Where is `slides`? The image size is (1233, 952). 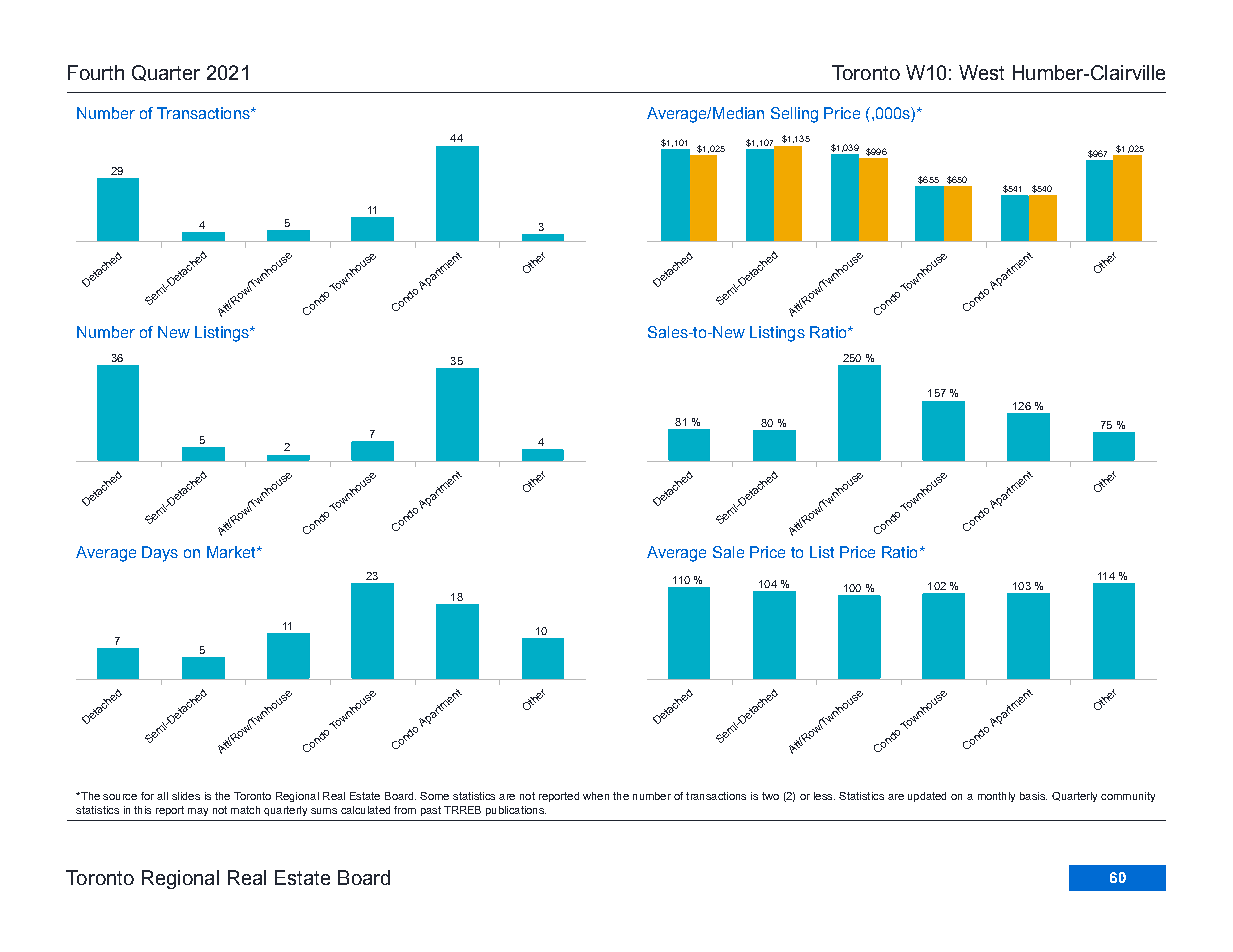
slides is located at coordinates (186, 796).
